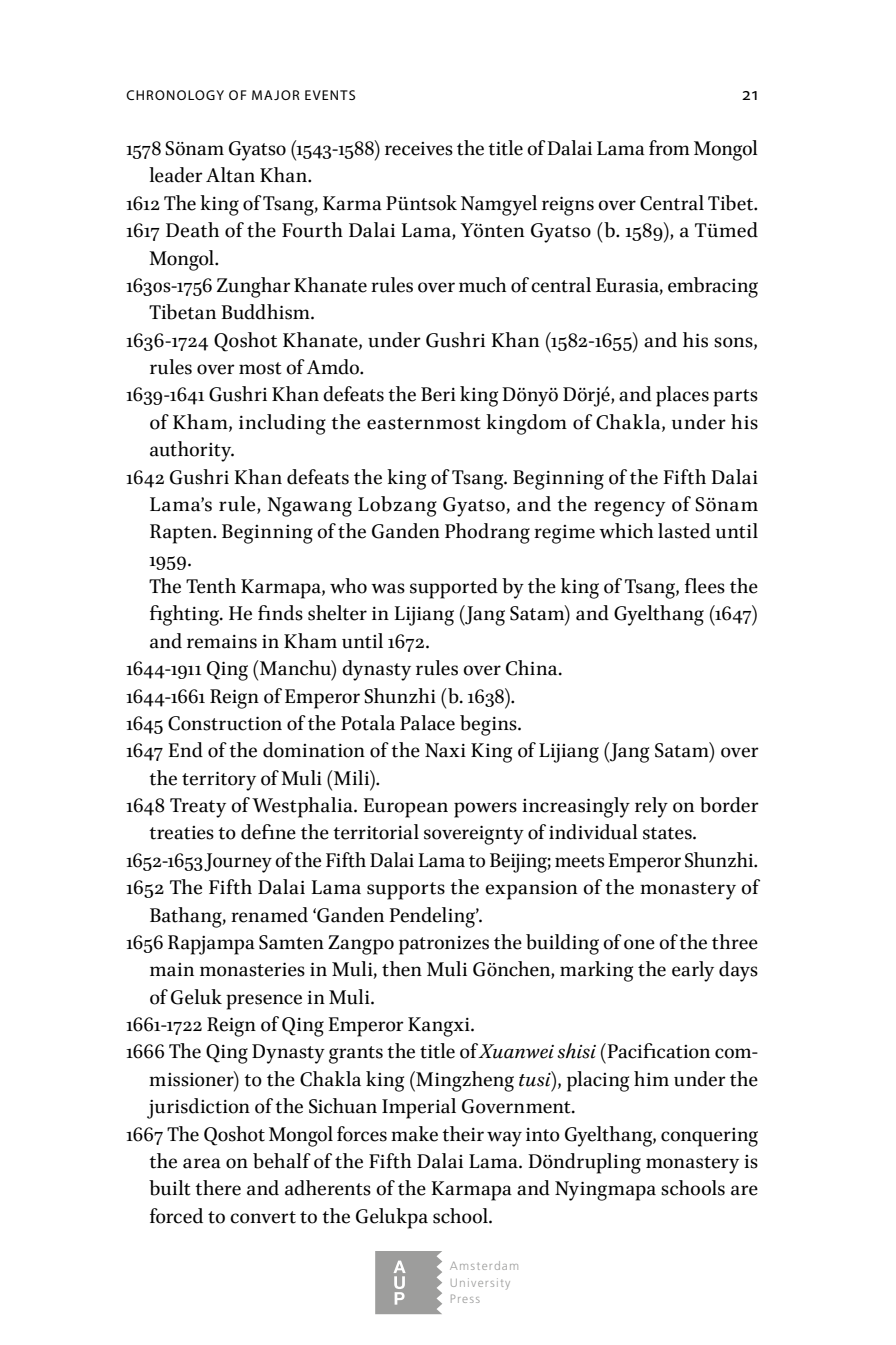 The height and width of the page is (1345, 896). I want to click on places, so click(682, 396).
